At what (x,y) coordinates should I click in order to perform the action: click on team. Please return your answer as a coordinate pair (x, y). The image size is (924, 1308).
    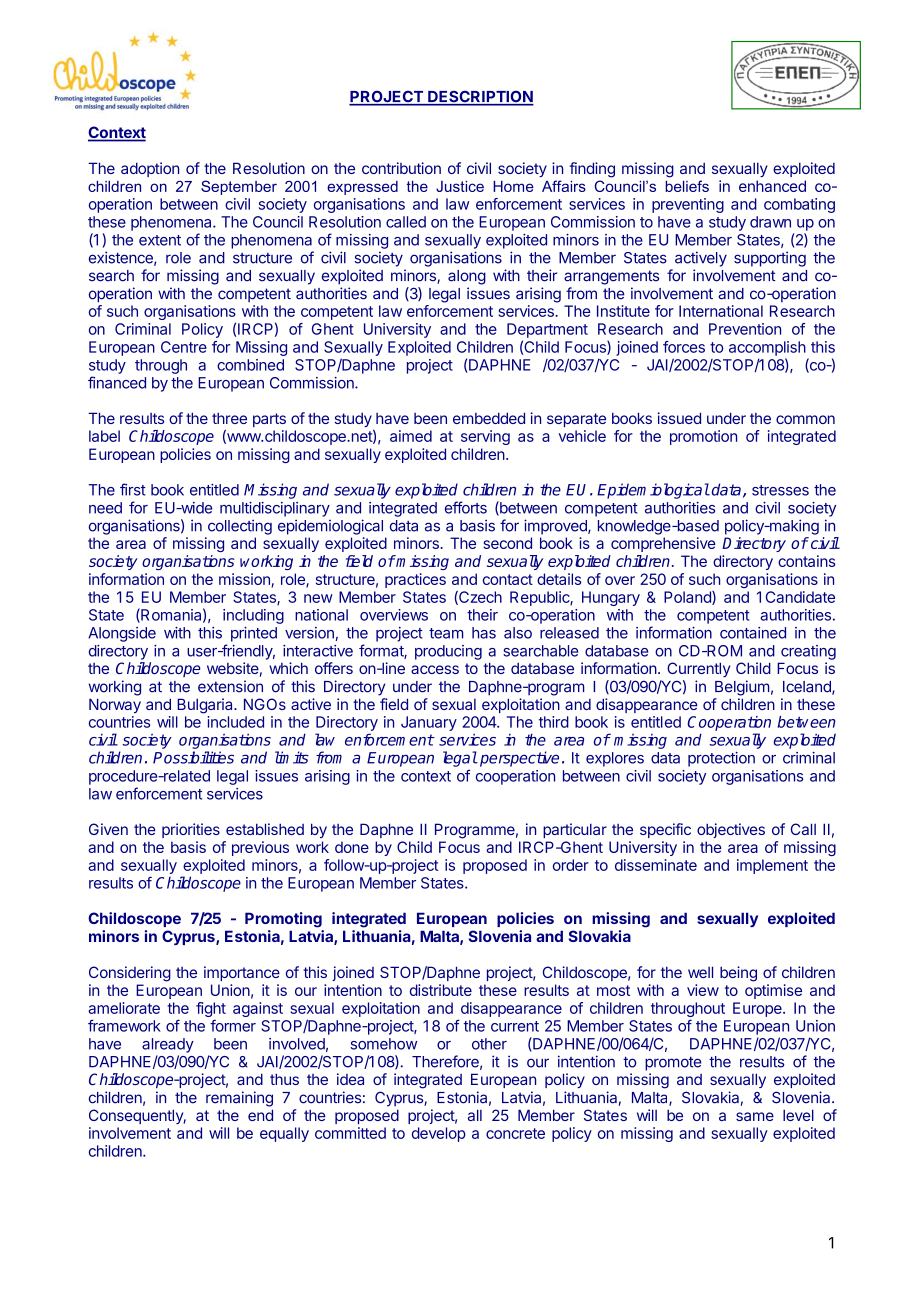
    Looking at the image, I should click on (446, 633).
